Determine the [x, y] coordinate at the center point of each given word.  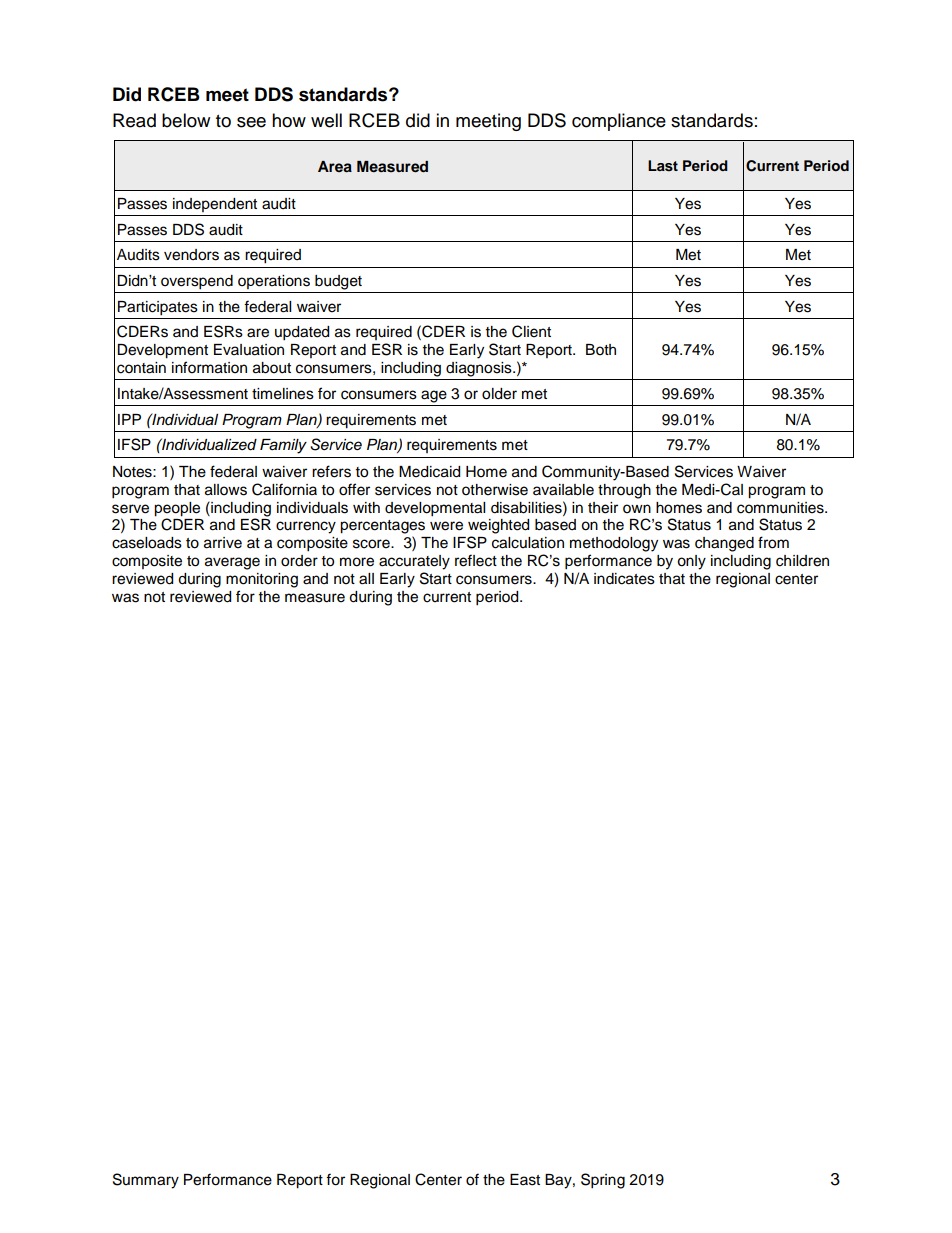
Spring [603, 1181]
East [525, 1180]
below [186, 120]
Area [335, 166]
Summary [146, 1181]
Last [663, 166]
